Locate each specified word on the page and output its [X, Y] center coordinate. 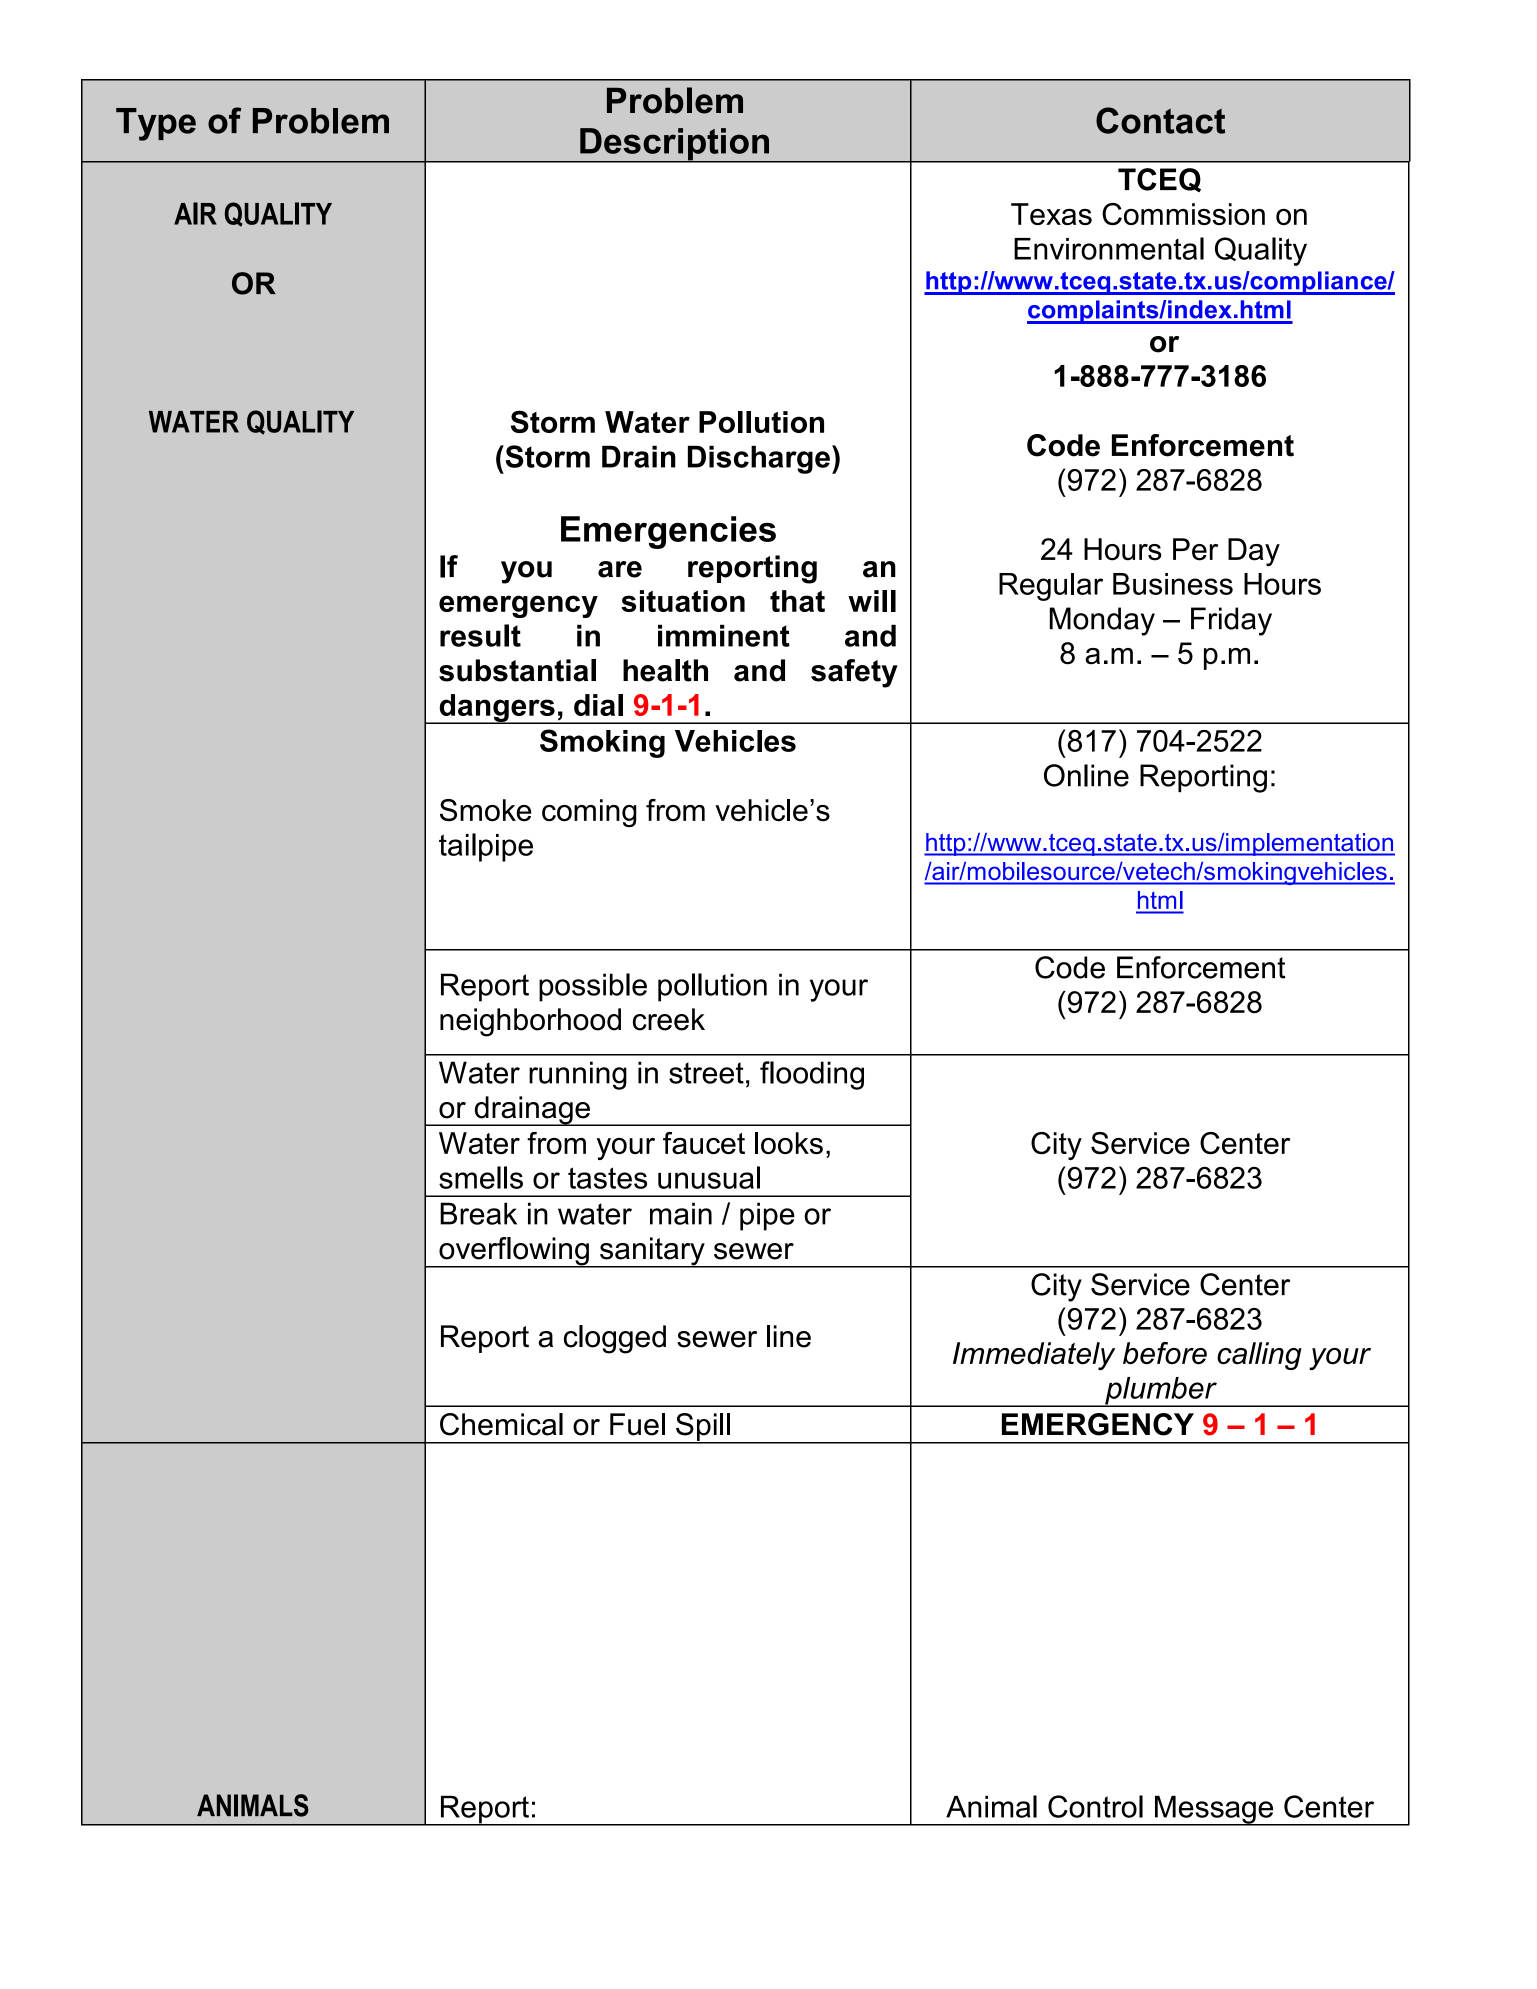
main [681, 1213]
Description [674, 145]
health [665, 670]
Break [478, 1213]
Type [156, 124]
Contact [1160, 120]
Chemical [501, 1424]
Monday [1102, 621]
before [1165, 1353]
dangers [497, 709]
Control [1095, 1806]
